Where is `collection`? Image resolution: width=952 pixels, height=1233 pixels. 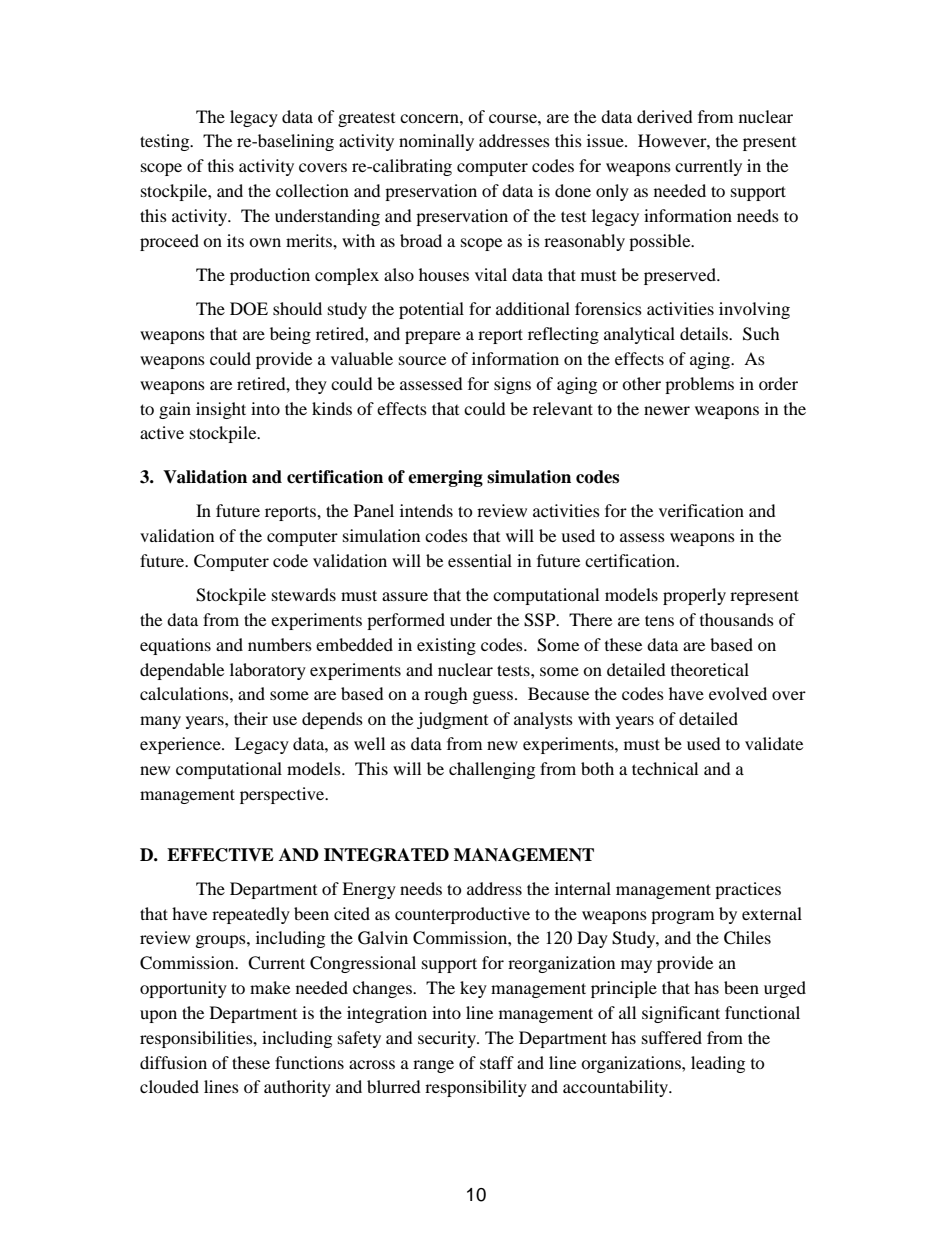
collection is located at coordinates (312, 190).
